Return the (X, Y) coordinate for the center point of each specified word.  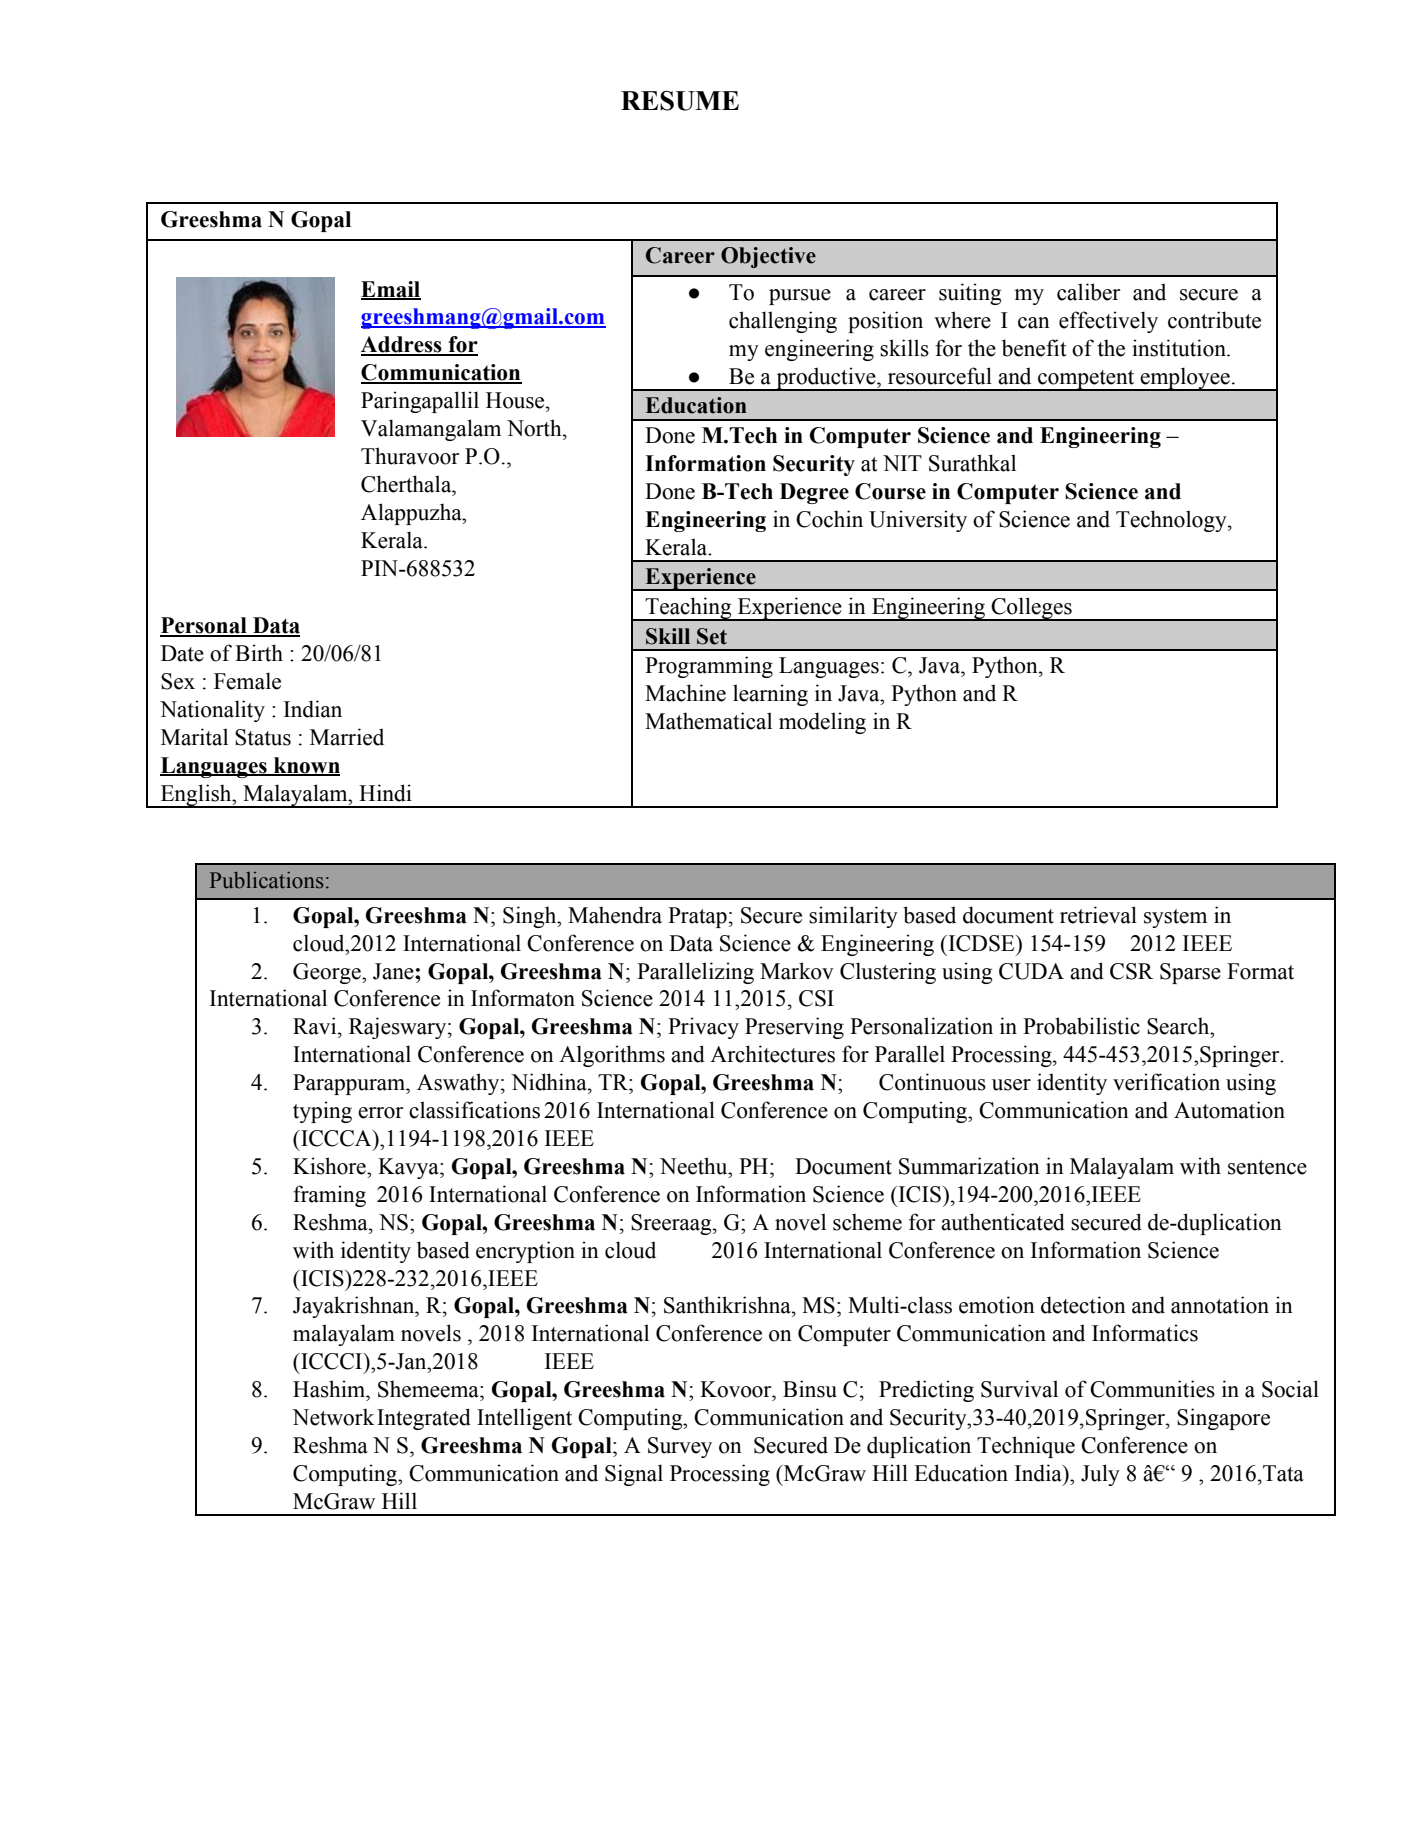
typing (322, 1112)
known (306, 766)
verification (1166, 1082)
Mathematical (708, 721)
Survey (680, 1447)
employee (1185, 379)
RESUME (680, 101)
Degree (814, 493)
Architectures (772, 1054)
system (1175, 918)
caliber (1088, 292)
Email (391, 290)
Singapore (1223, 1419)
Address (402, 345)
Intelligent (524, 1419)
